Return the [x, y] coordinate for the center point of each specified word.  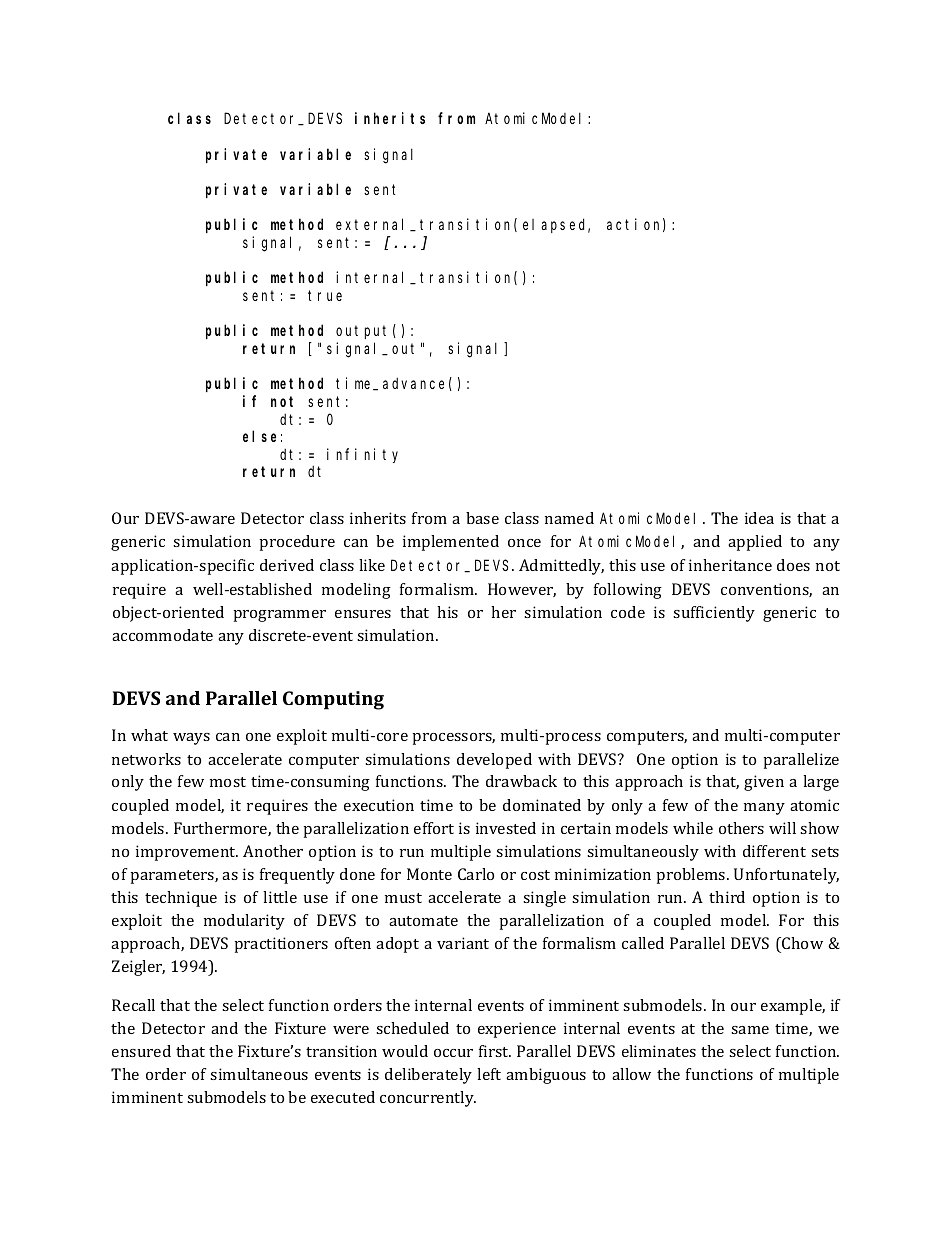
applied [755, 543]
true [325, 296]
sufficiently [714, 614]
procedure [297, 543]
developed [494, 761]
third [727, 897]
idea [759, 518]
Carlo [476, 874]
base [482, 518]
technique [181, 899]
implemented [451, 543]
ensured [141, 1051]
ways [191, 739]
